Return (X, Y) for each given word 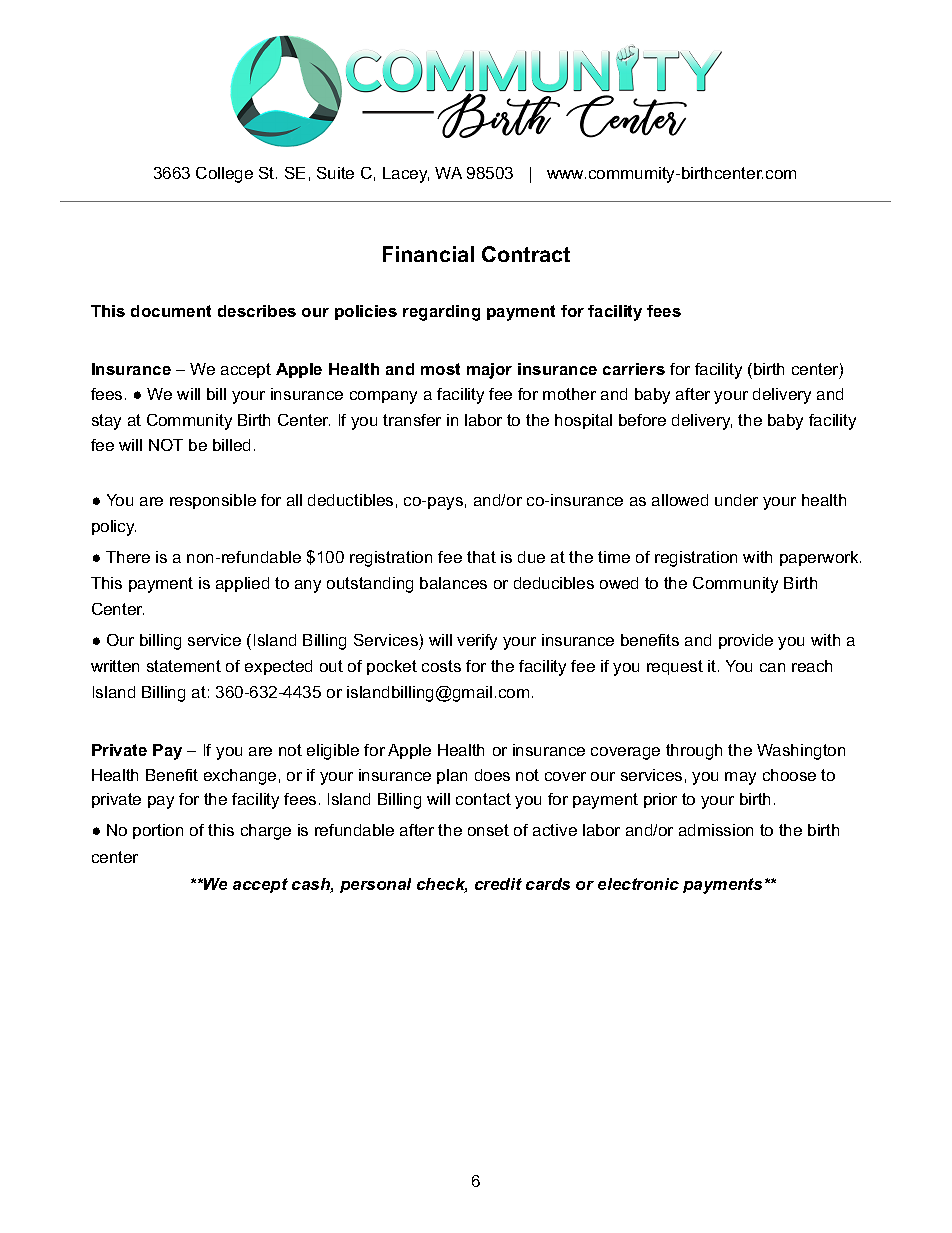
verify (477, 642)
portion (158, 831)
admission (716, 830)
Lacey (406, 175)
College (224, 175)
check (442, 885)
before (642, 420)
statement (184, 666)
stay (106, 422)
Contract (526, 254)
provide (746, 641)
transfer (412, 420)
